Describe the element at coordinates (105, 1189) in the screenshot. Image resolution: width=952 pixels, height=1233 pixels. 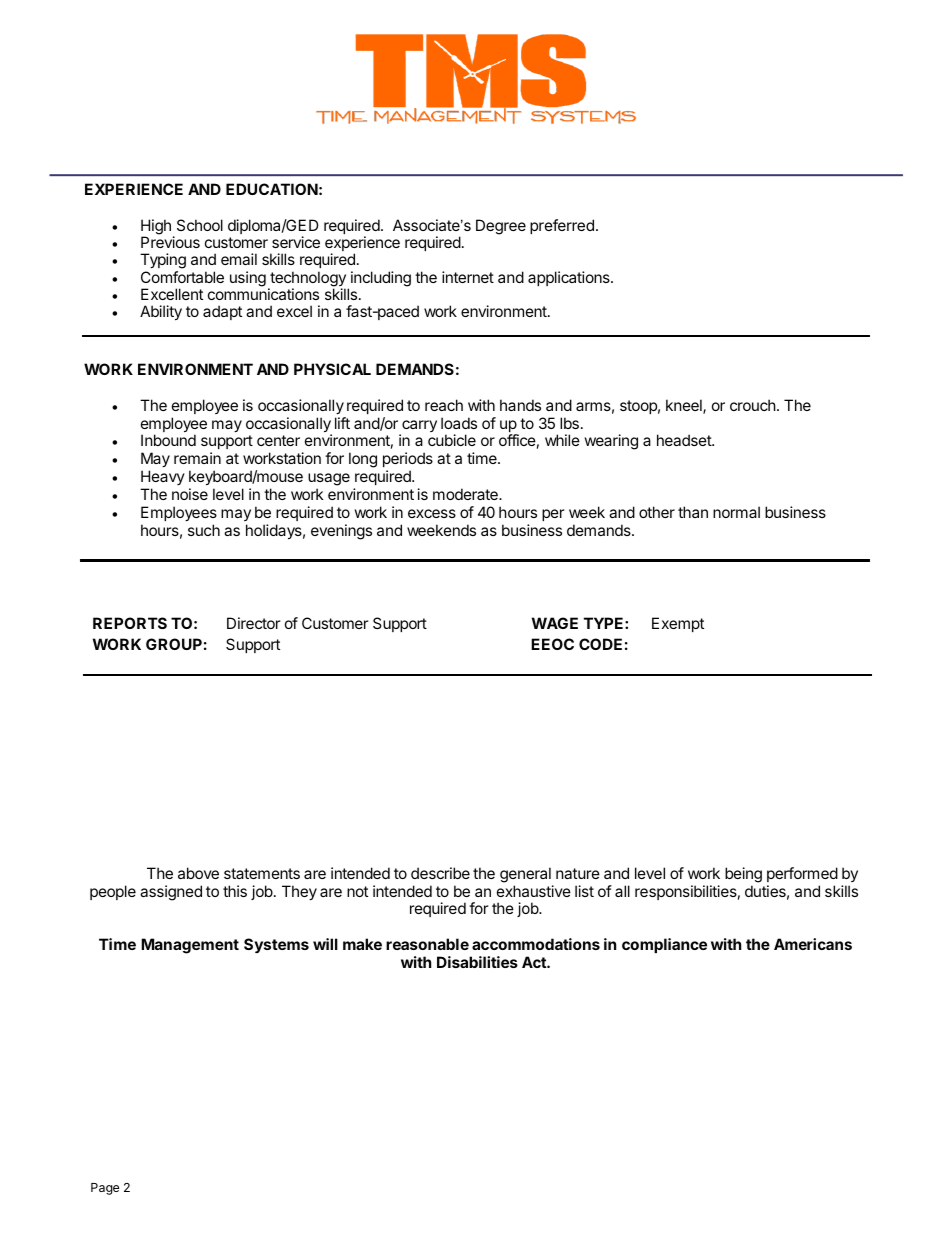
I see `Page` at that location.
